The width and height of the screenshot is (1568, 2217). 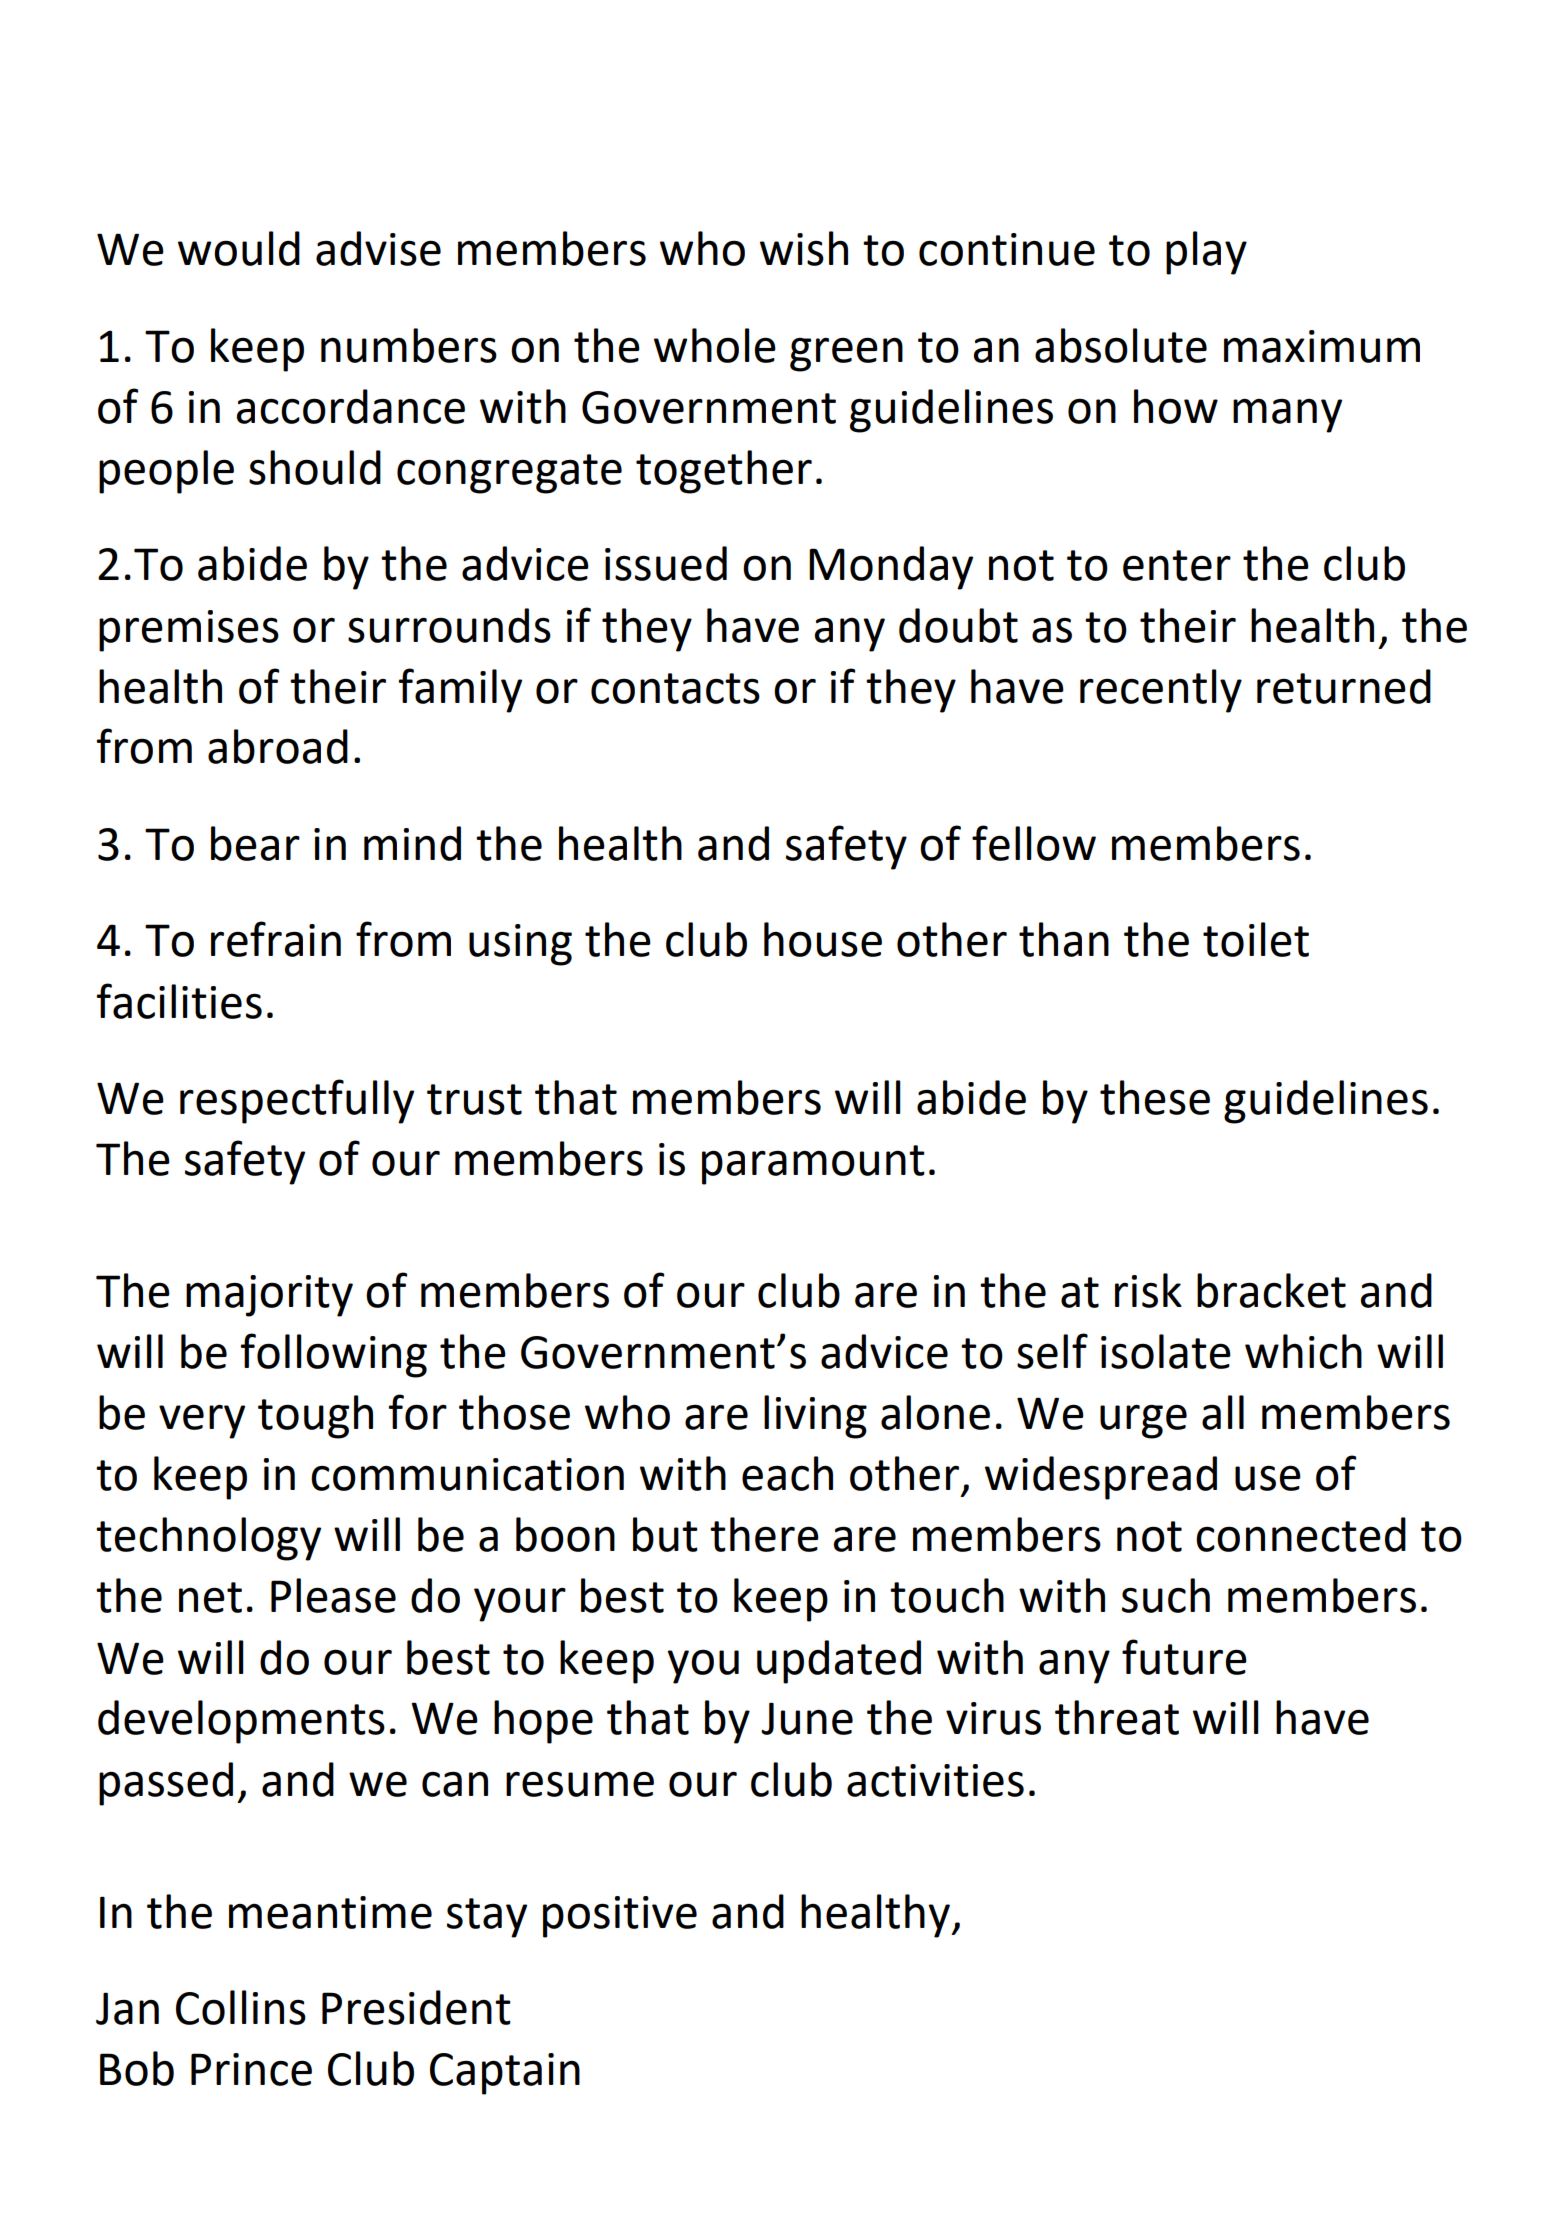 What do you see at coordinates (333, 1595) in the screenshot?
I see `Please` at bounding box center [333, 1595].
